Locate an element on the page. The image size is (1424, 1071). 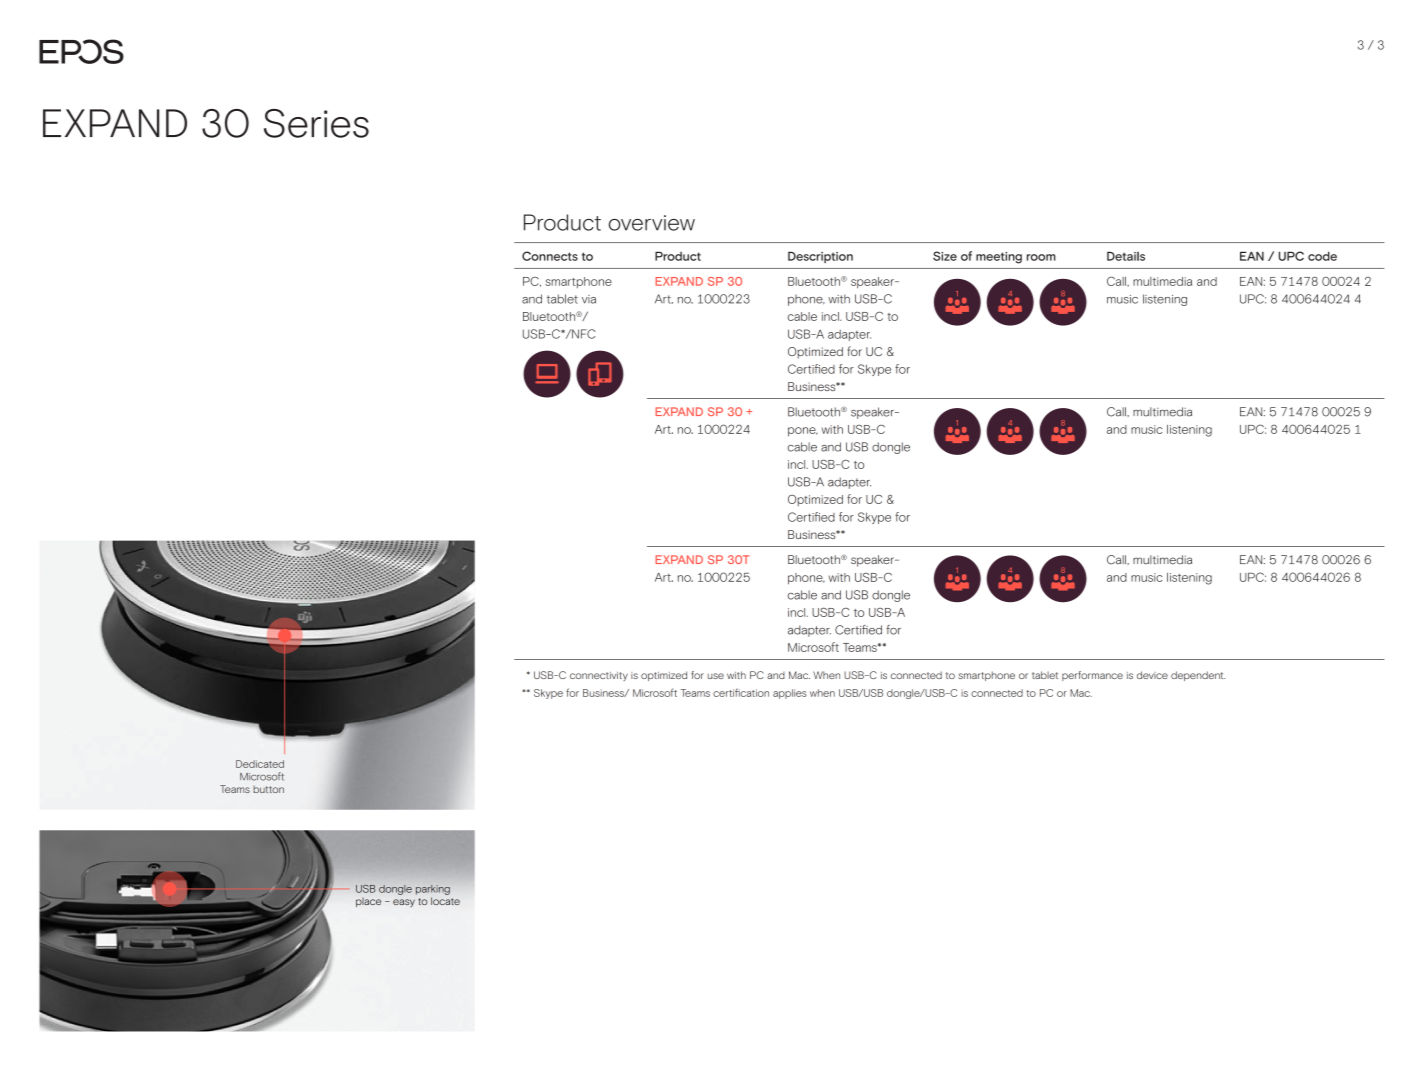
applies is located at coordinates (790, 694).
